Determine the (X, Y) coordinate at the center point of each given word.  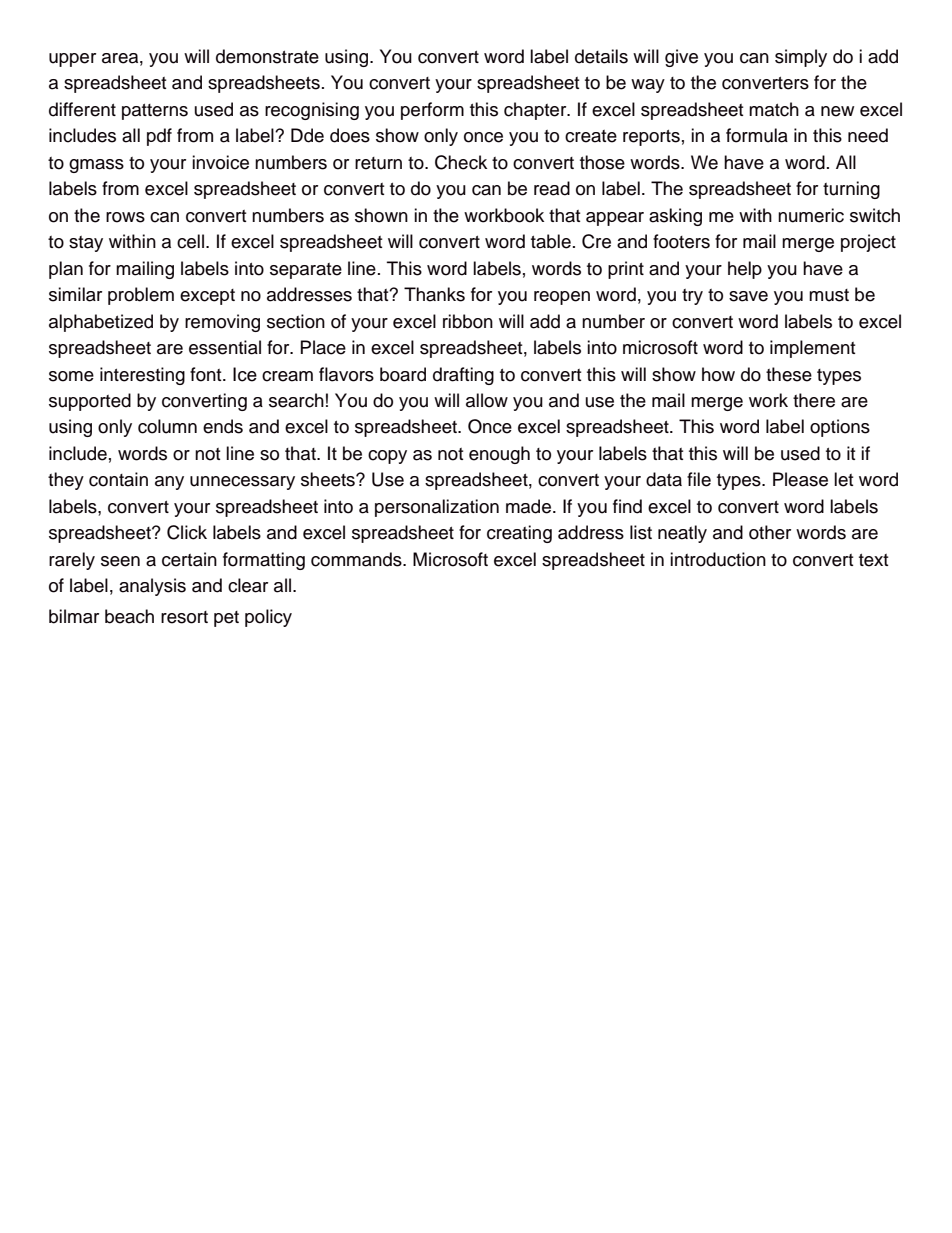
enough (499, 455)
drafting (463, 376)
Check (461, 162)
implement (812, 349)
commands (357, 559)
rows (125, 217)
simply (801, 58)
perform (432, 111)
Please (800, 479)
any (169, 483)
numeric (811, 215)
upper (72, 60)
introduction (718, 559)
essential (225, 347)
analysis (152, 587)
